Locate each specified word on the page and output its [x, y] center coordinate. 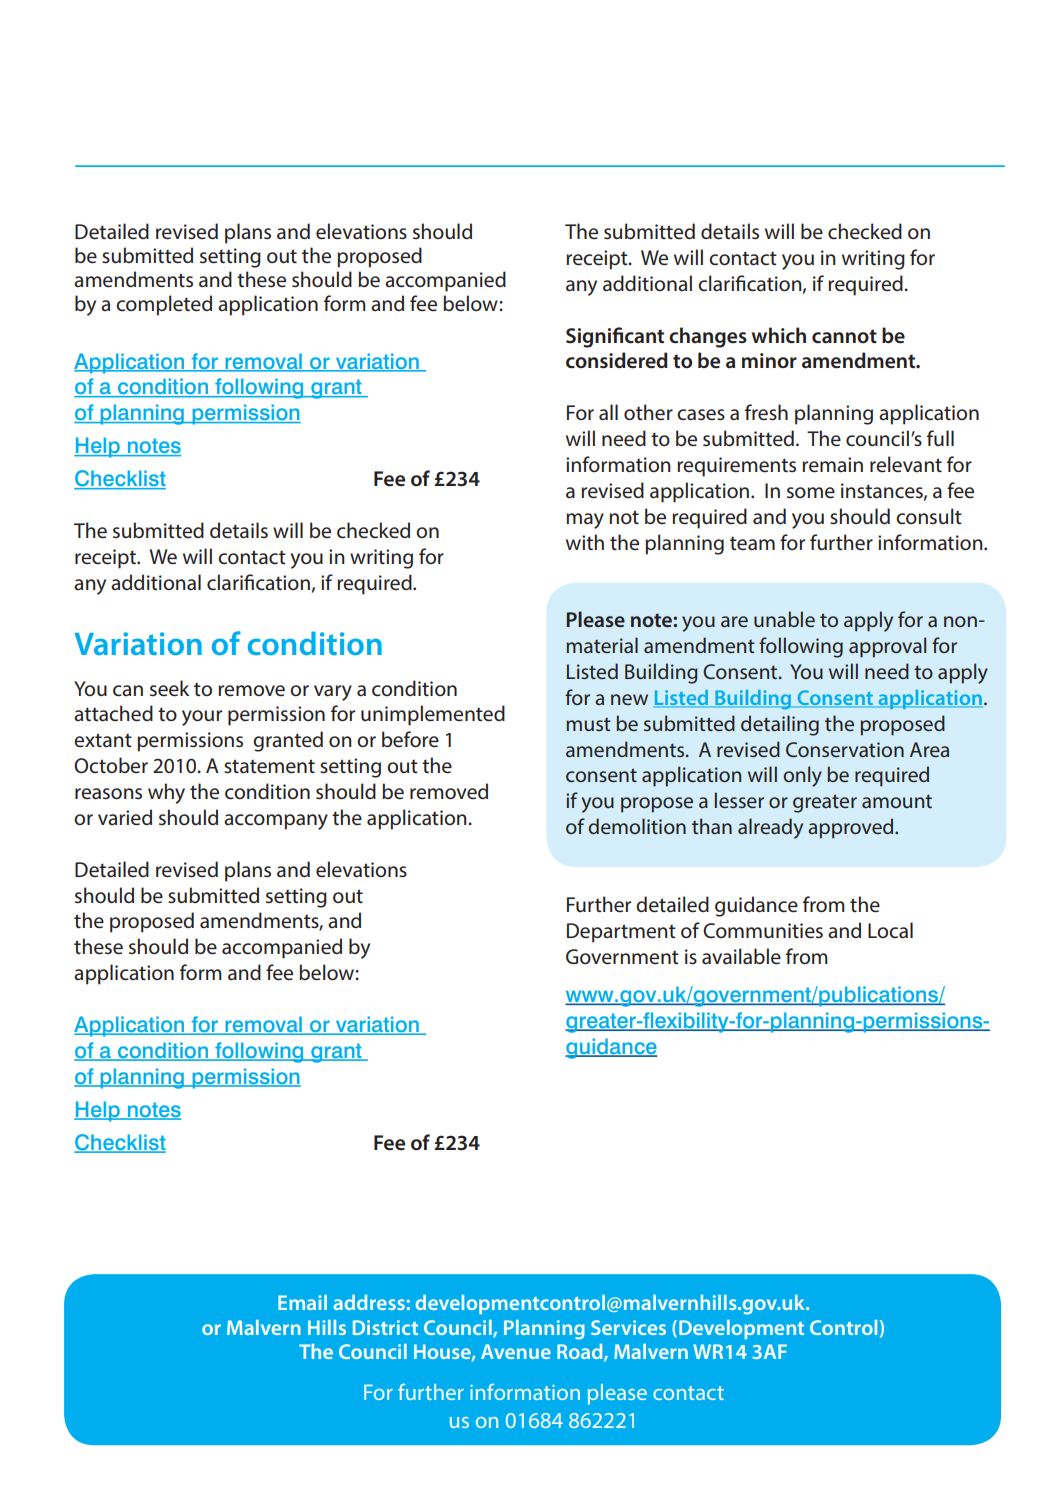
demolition [637, 826]
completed [164, 305]
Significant [615, 337]
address [369, 1302]
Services [628, 1327]
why [166, 793]
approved [852, 828]
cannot [844, 336]
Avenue [516, 1351]
